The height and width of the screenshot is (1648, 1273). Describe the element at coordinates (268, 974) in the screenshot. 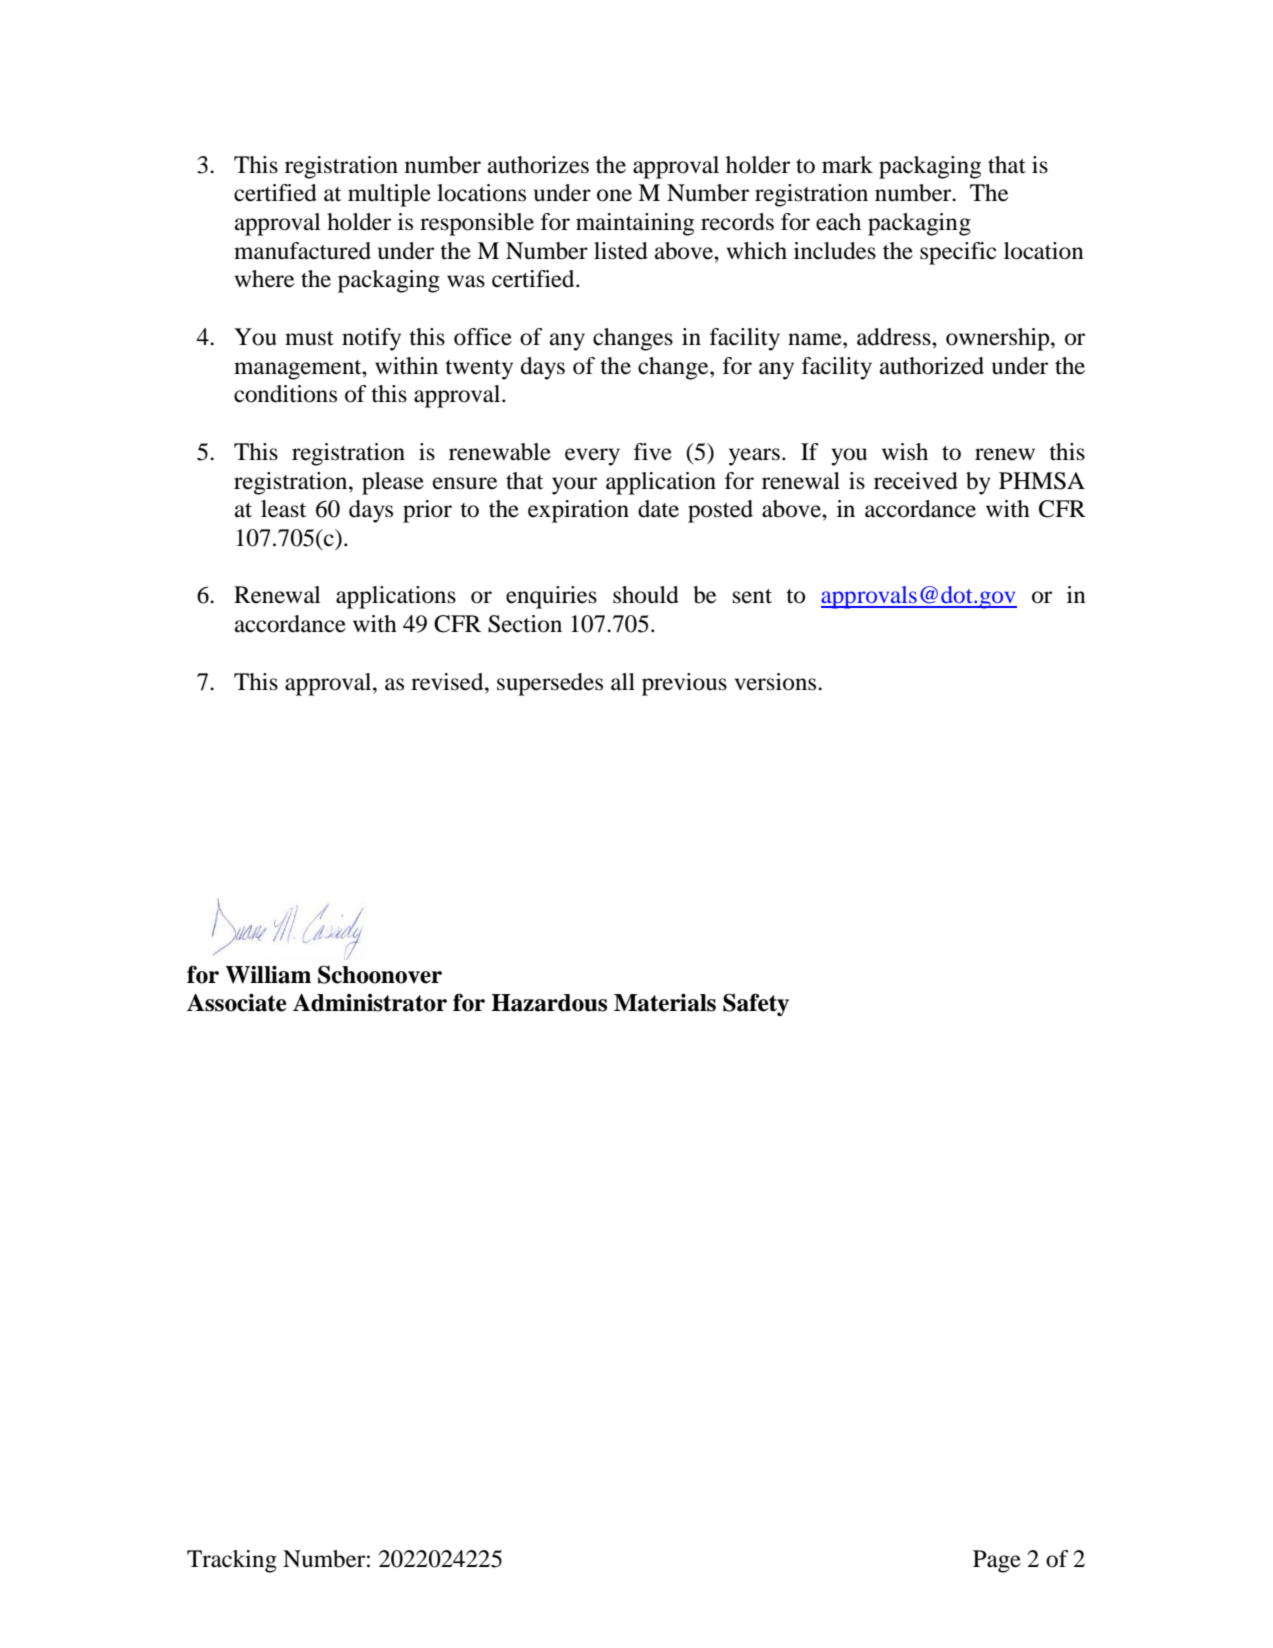

I see `William` at that location.
